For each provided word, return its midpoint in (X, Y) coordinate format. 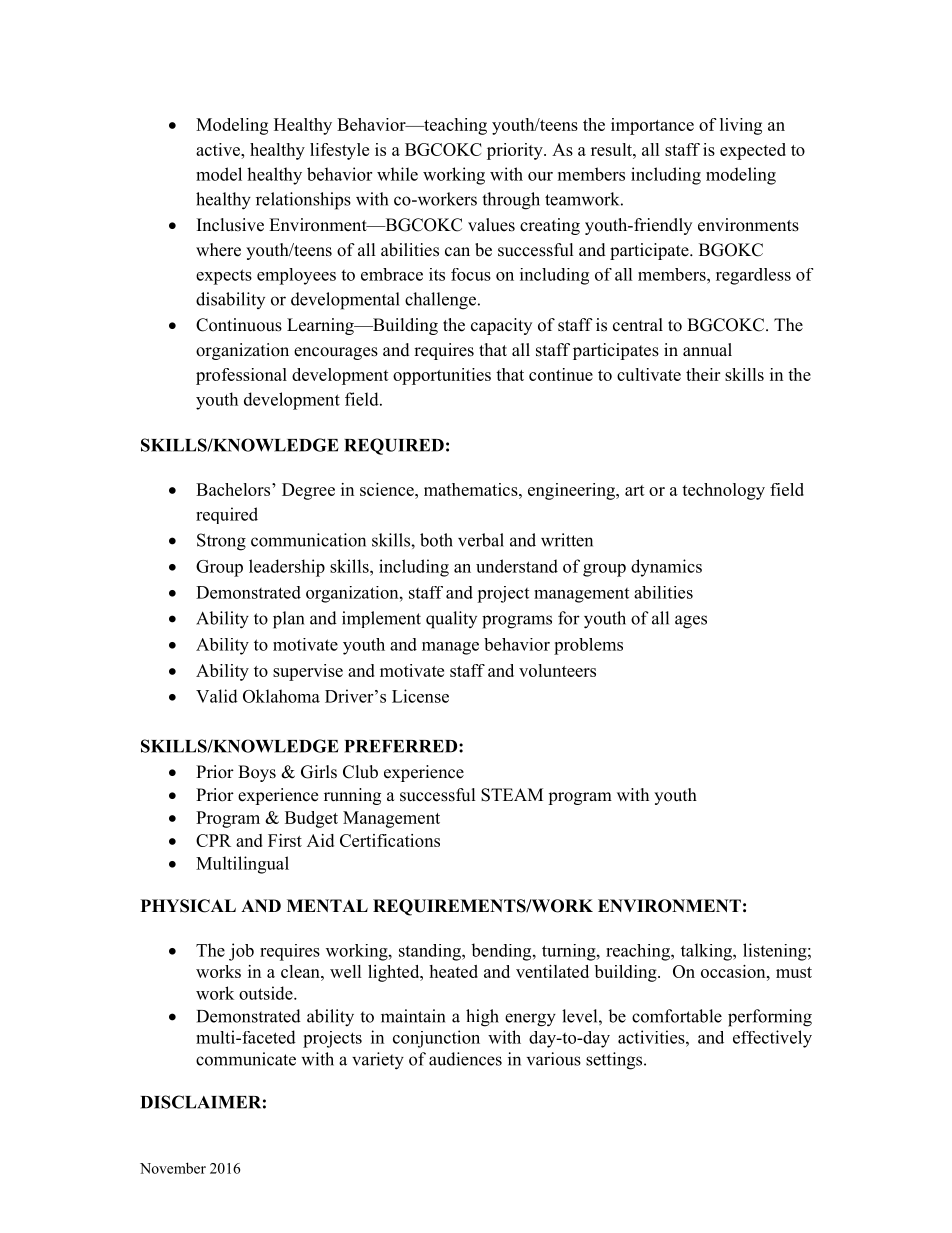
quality (451, 620)
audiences (465, 1059)
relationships (303, 201)
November (173, 1168)
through (511, 201)
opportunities (442, 376)
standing (431, 952)
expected (753, 151)
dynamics (666, 568)
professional (241, 376)
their (703, 374)
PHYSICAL (188, 906)
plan (288, 620)
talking (707, 952)
